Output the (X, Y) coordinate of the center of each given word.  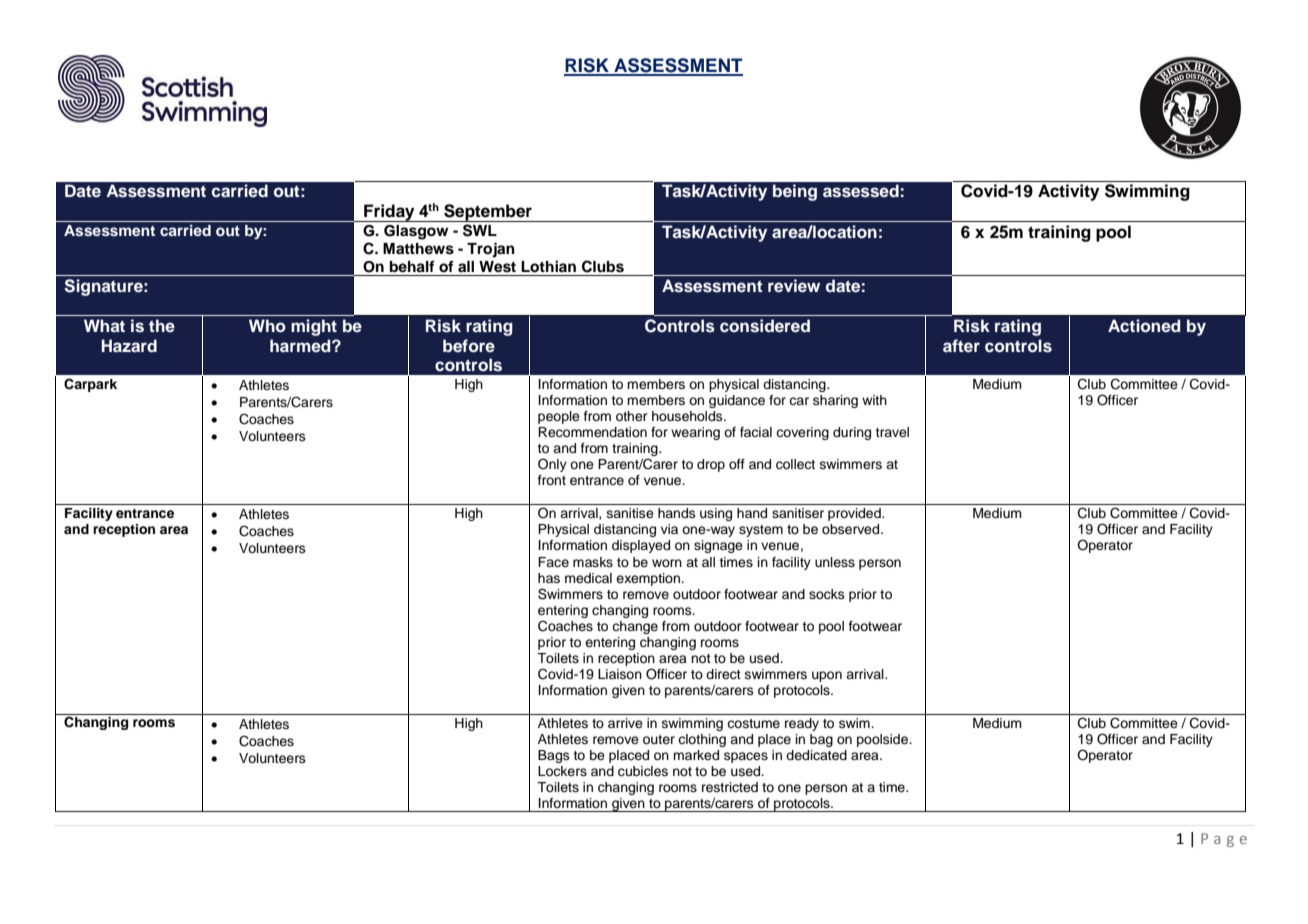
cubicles (643, 771)
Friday (389, 213)
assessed (861, 191)
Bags (554, 756)
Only (552, 465)
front (552, 480)
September (488, 213)
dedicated (816, 755)
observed (852, 529)
